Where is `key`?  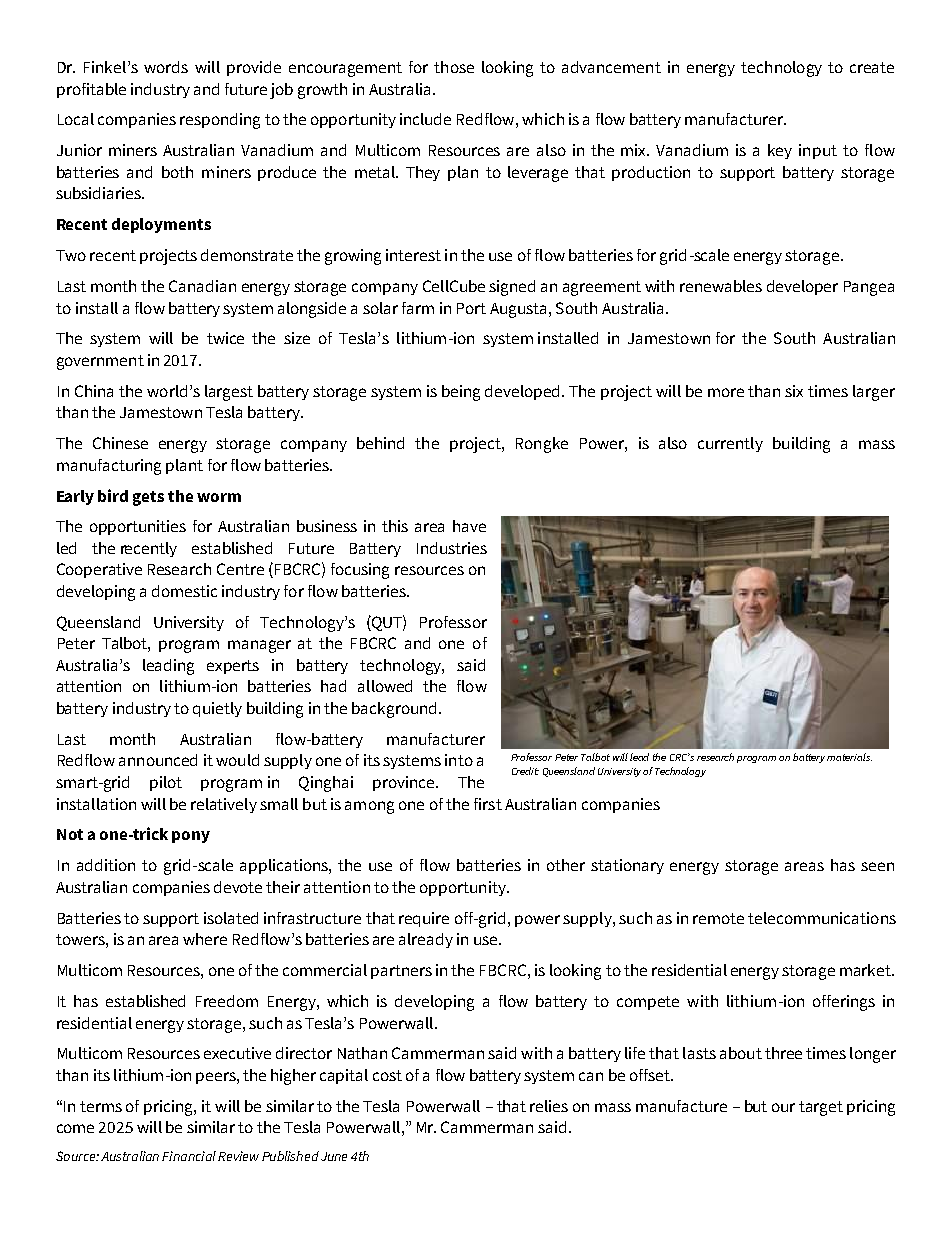
key is located at coordinates (780, 151).
